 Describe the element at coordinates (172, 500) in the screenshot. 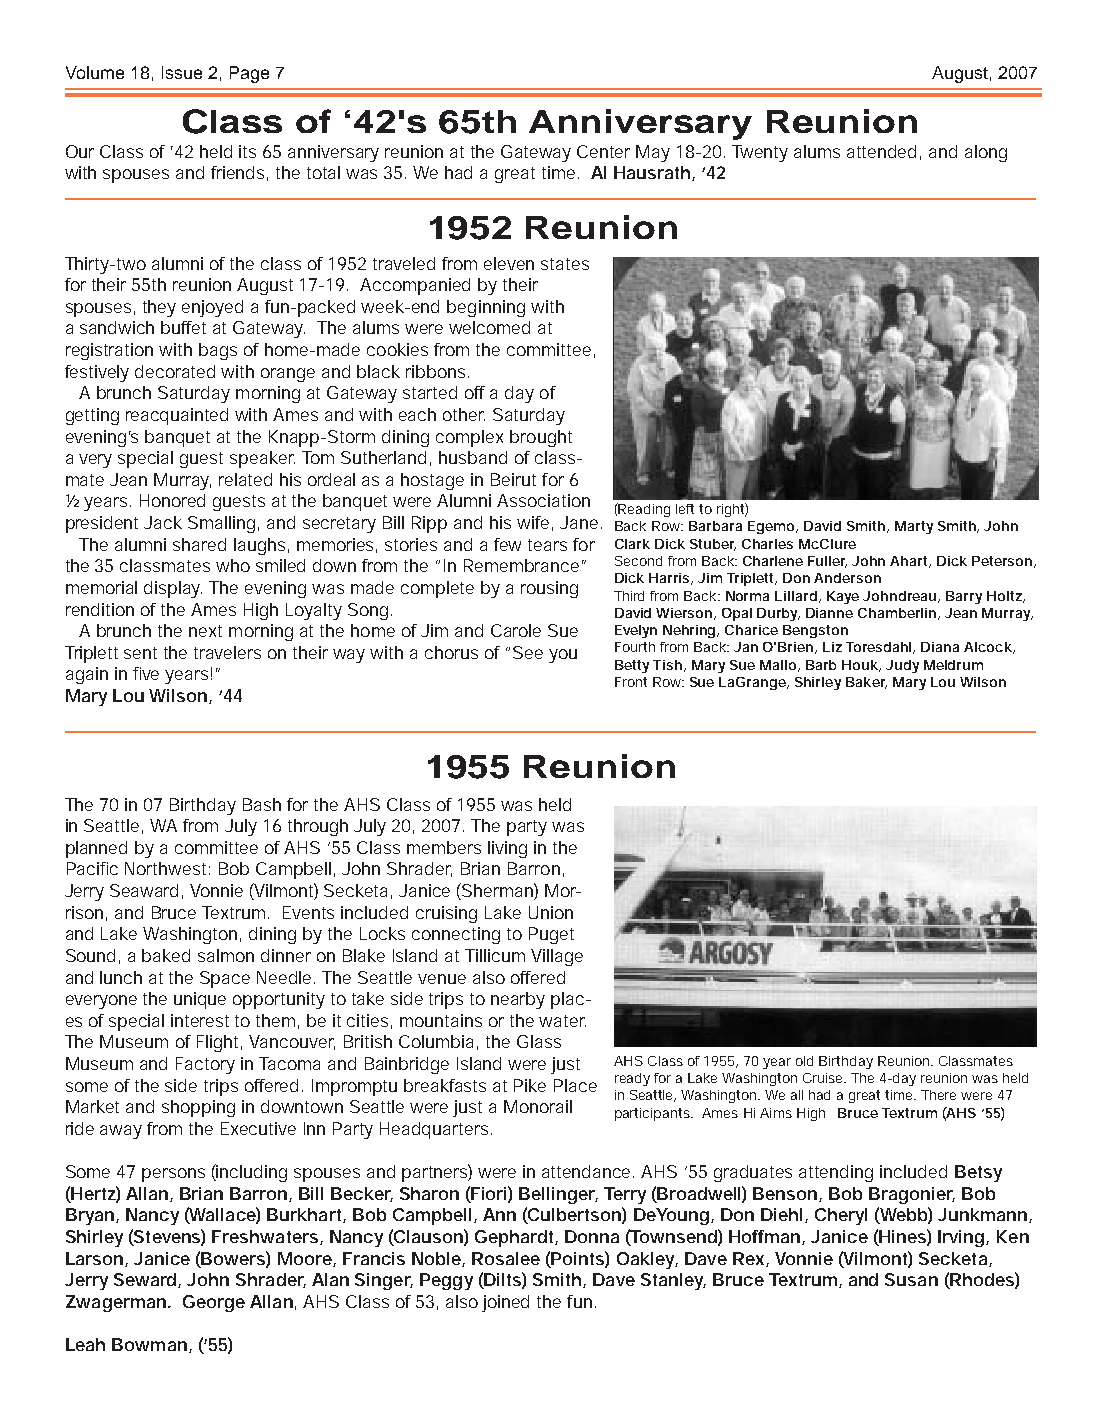

I see `Honored` at that location.
